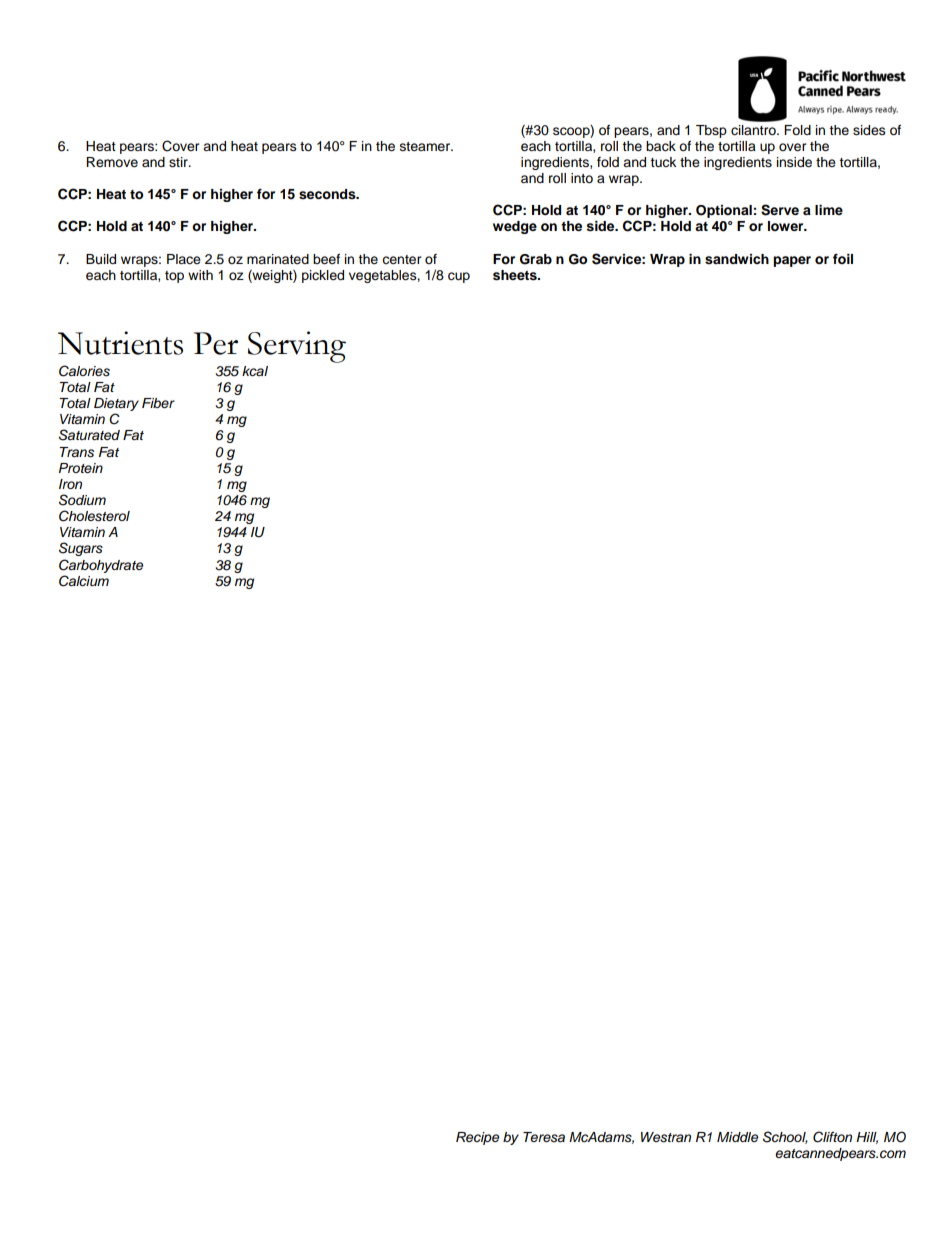 The height and width of the screenshot is (1233, 952). Describe the element at coordinates (101, 566) in the screenshot. I see `Carbohydrate` at that location.
